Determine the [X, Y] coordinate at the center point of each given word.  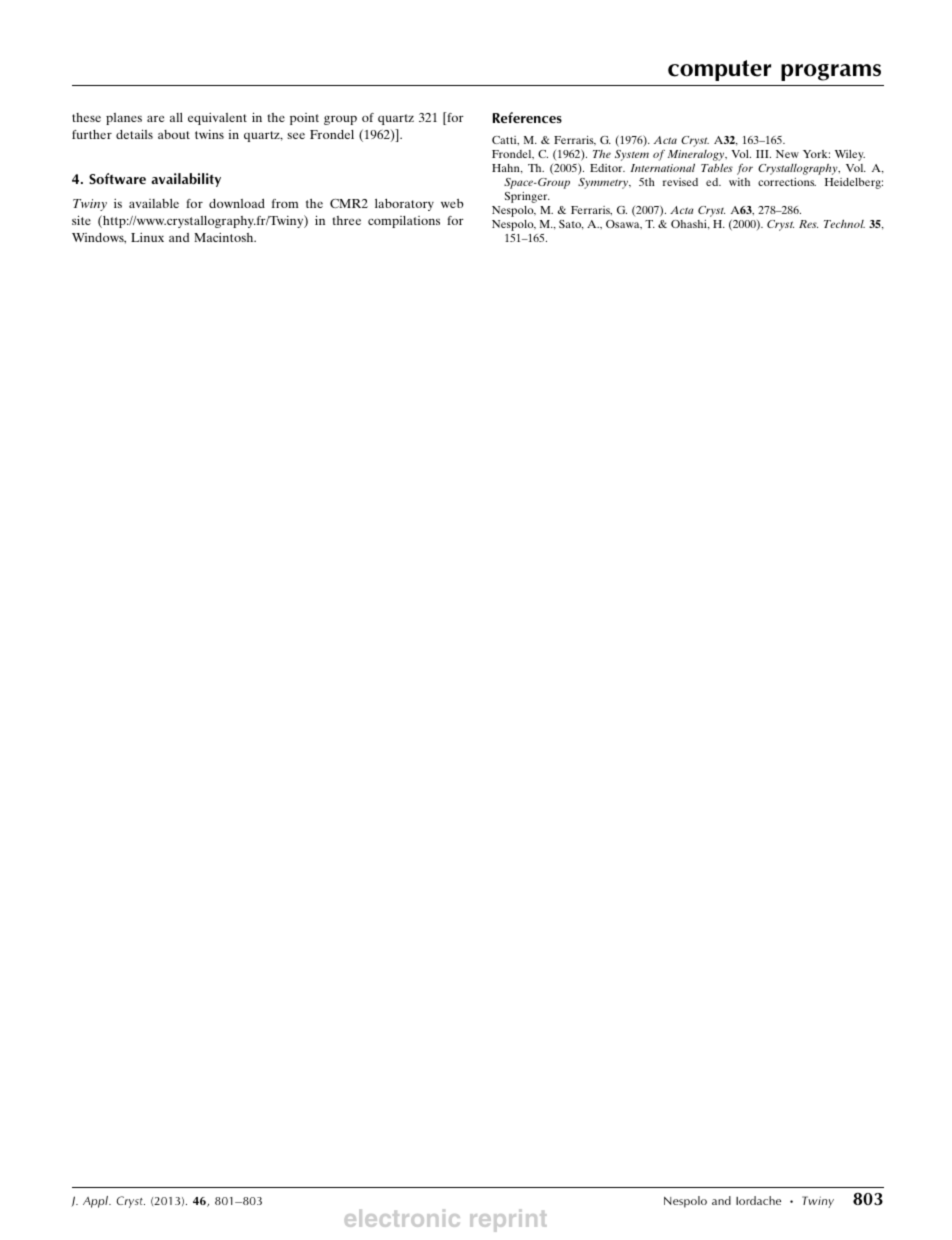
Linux [147, 237]
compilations [404, 222]
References [527, 117]
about [174, 134]
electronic [402, 1218]
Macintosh [225, 237]
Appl [97, 1202]
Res [808, 224]
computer [719, 70]
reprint [508, 1220]
